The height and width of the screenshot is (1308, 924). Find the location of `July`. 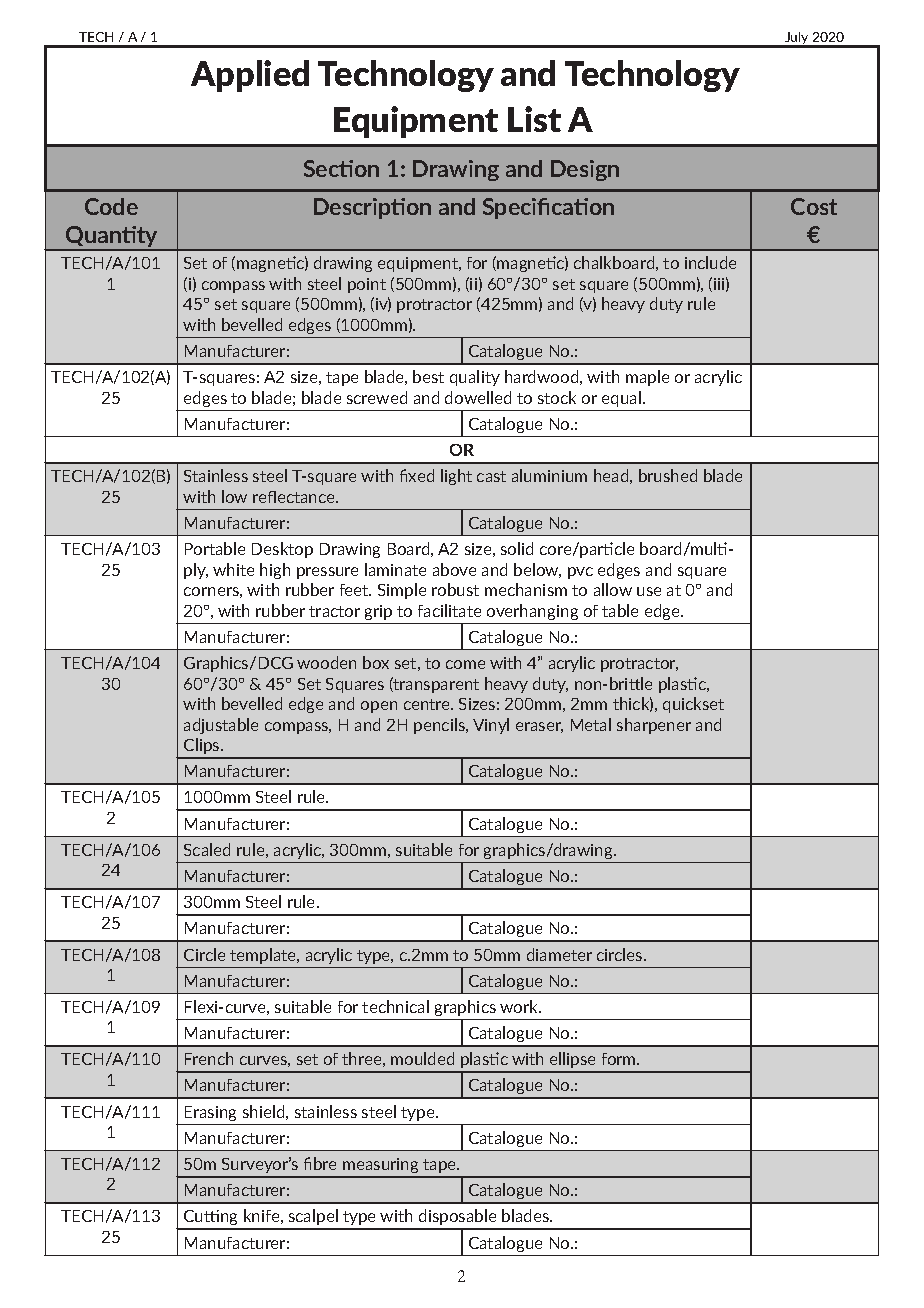

July is located at coordinates (797, 39).
